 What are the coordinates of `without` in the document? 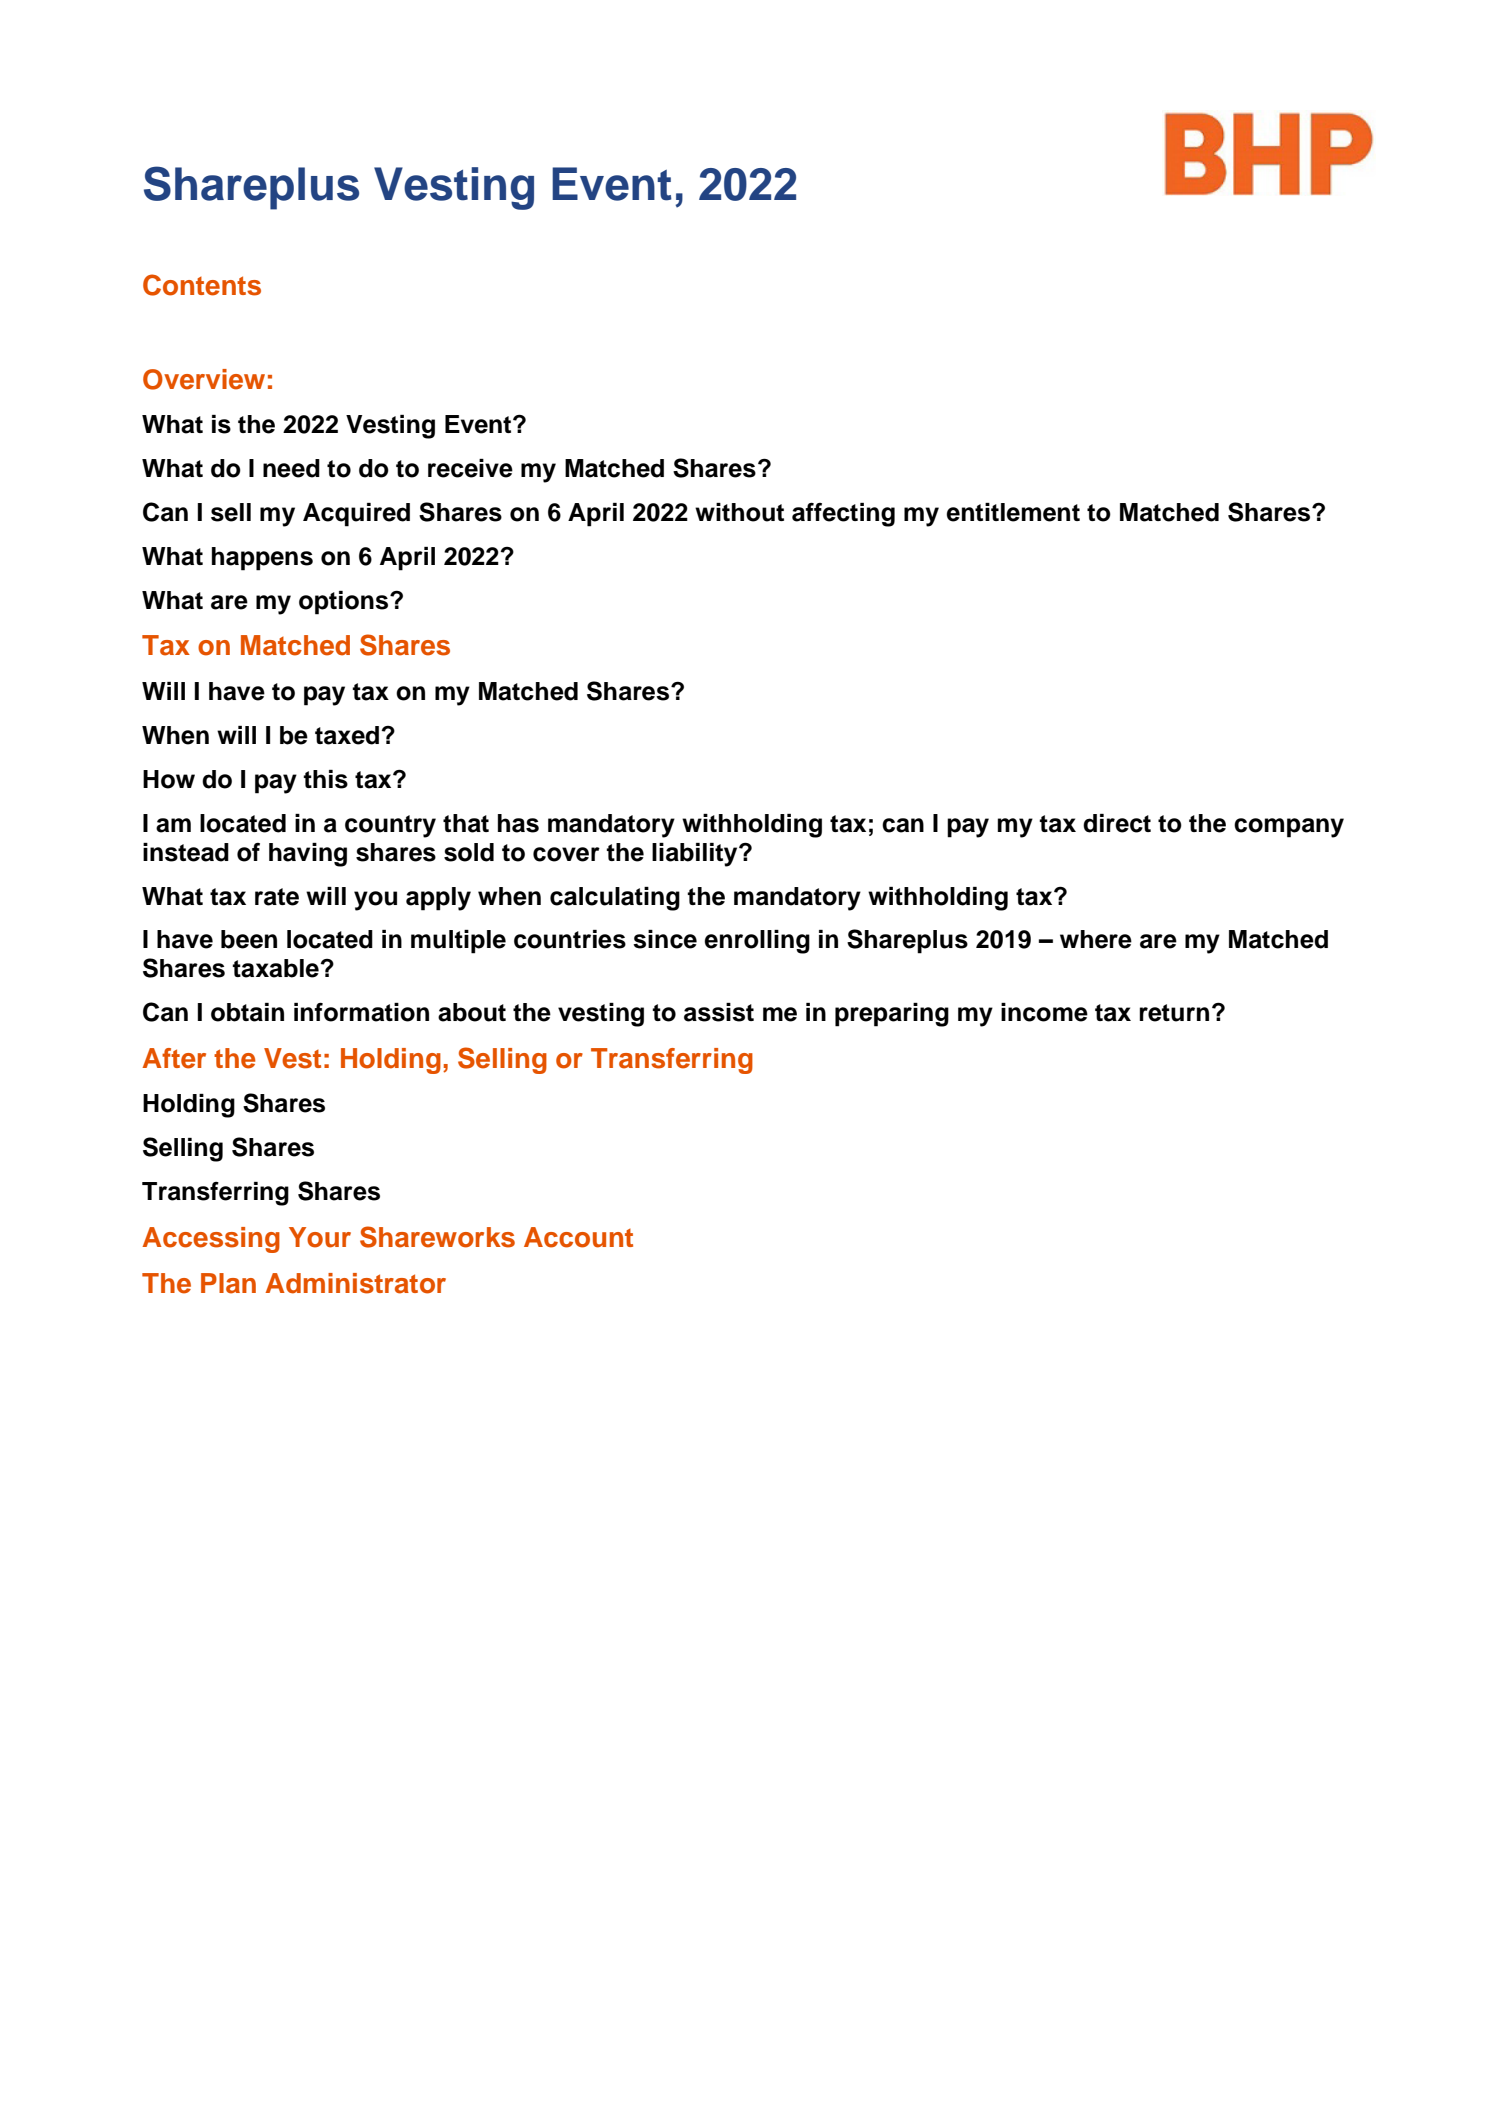 It's located at (739, 512).
